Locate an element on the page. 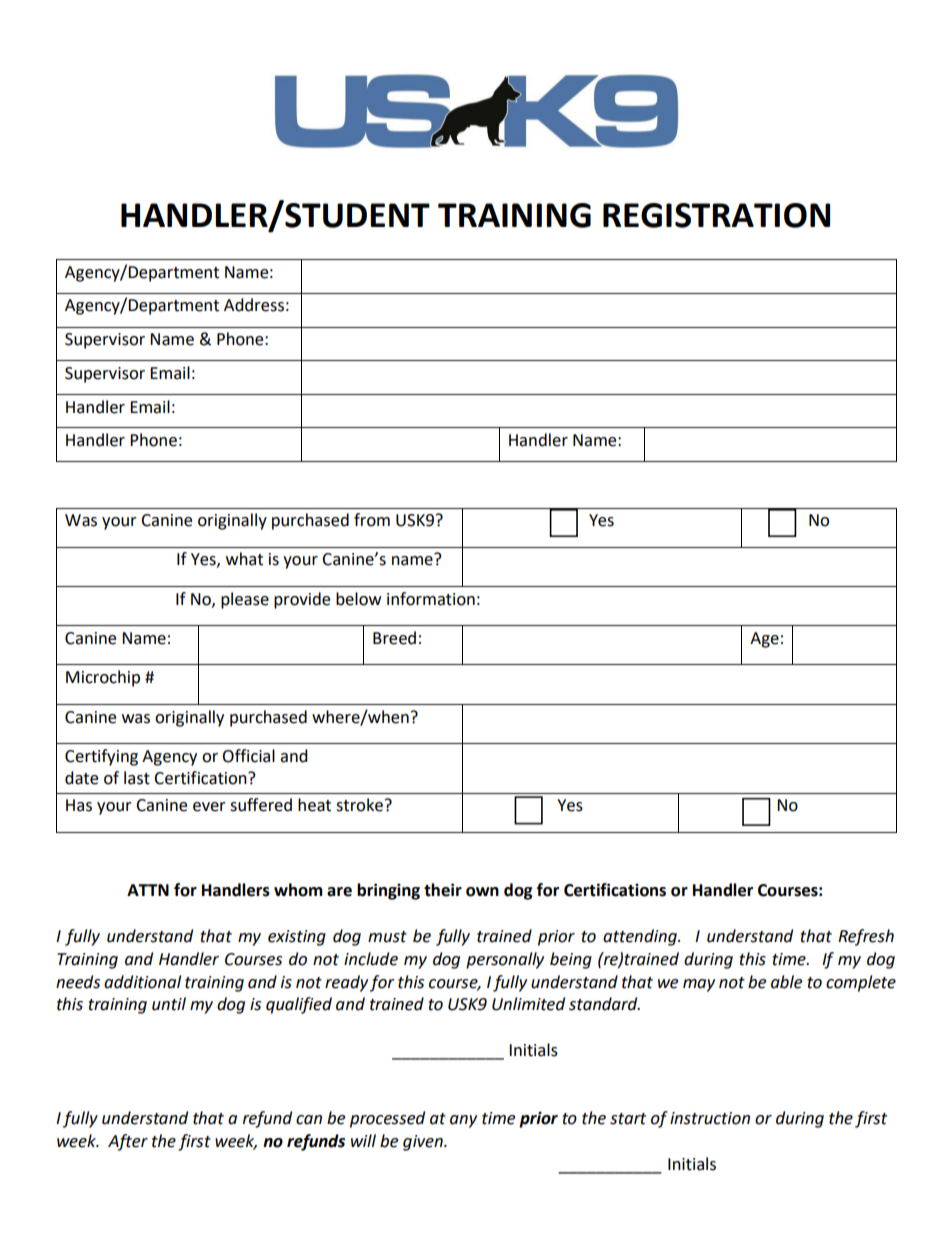 This image has height=1233, width=952. information is located at coordinates (431, 599).
